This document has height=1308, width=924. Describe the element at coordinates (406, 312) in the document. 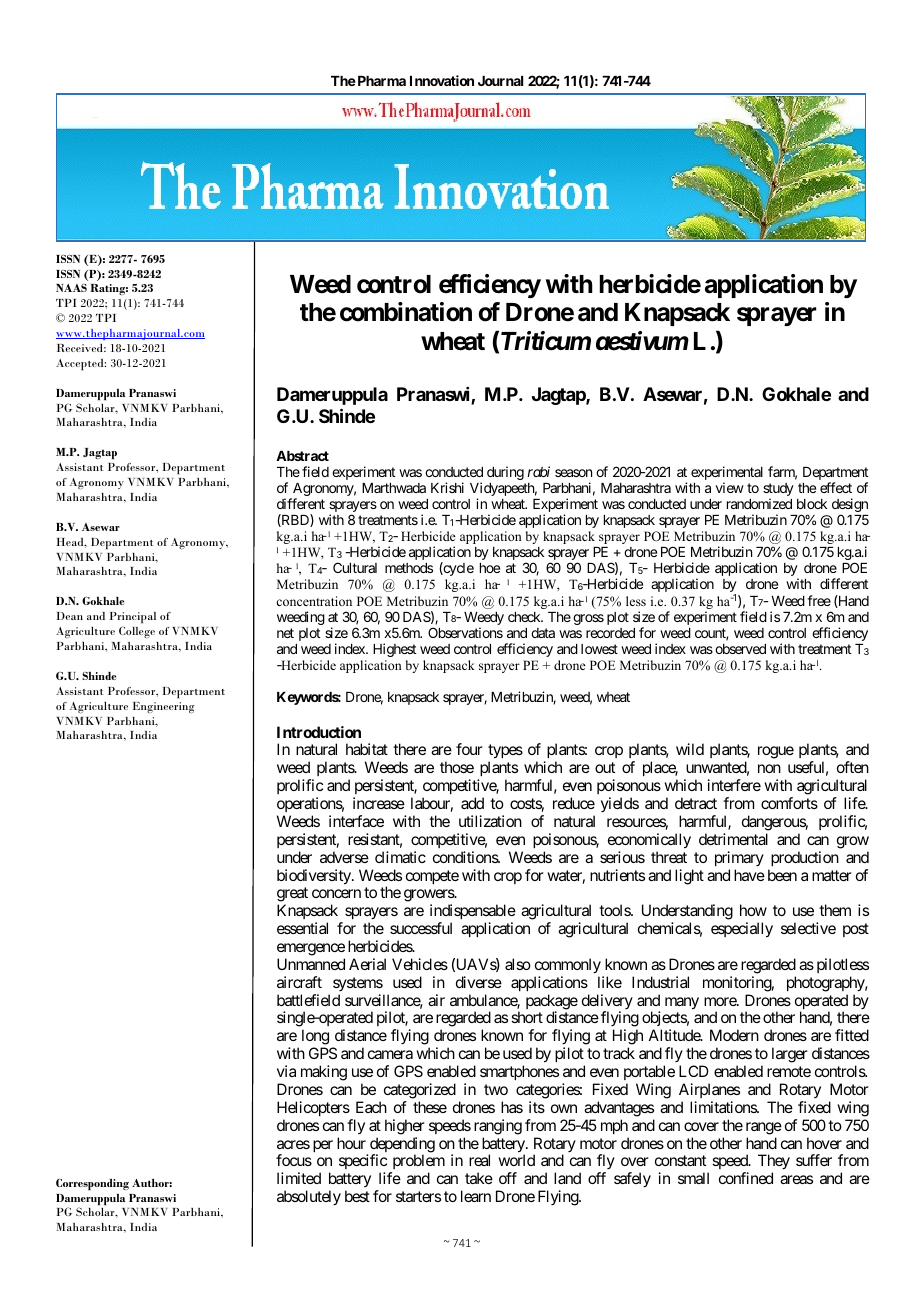

I see `combination` at that location.
